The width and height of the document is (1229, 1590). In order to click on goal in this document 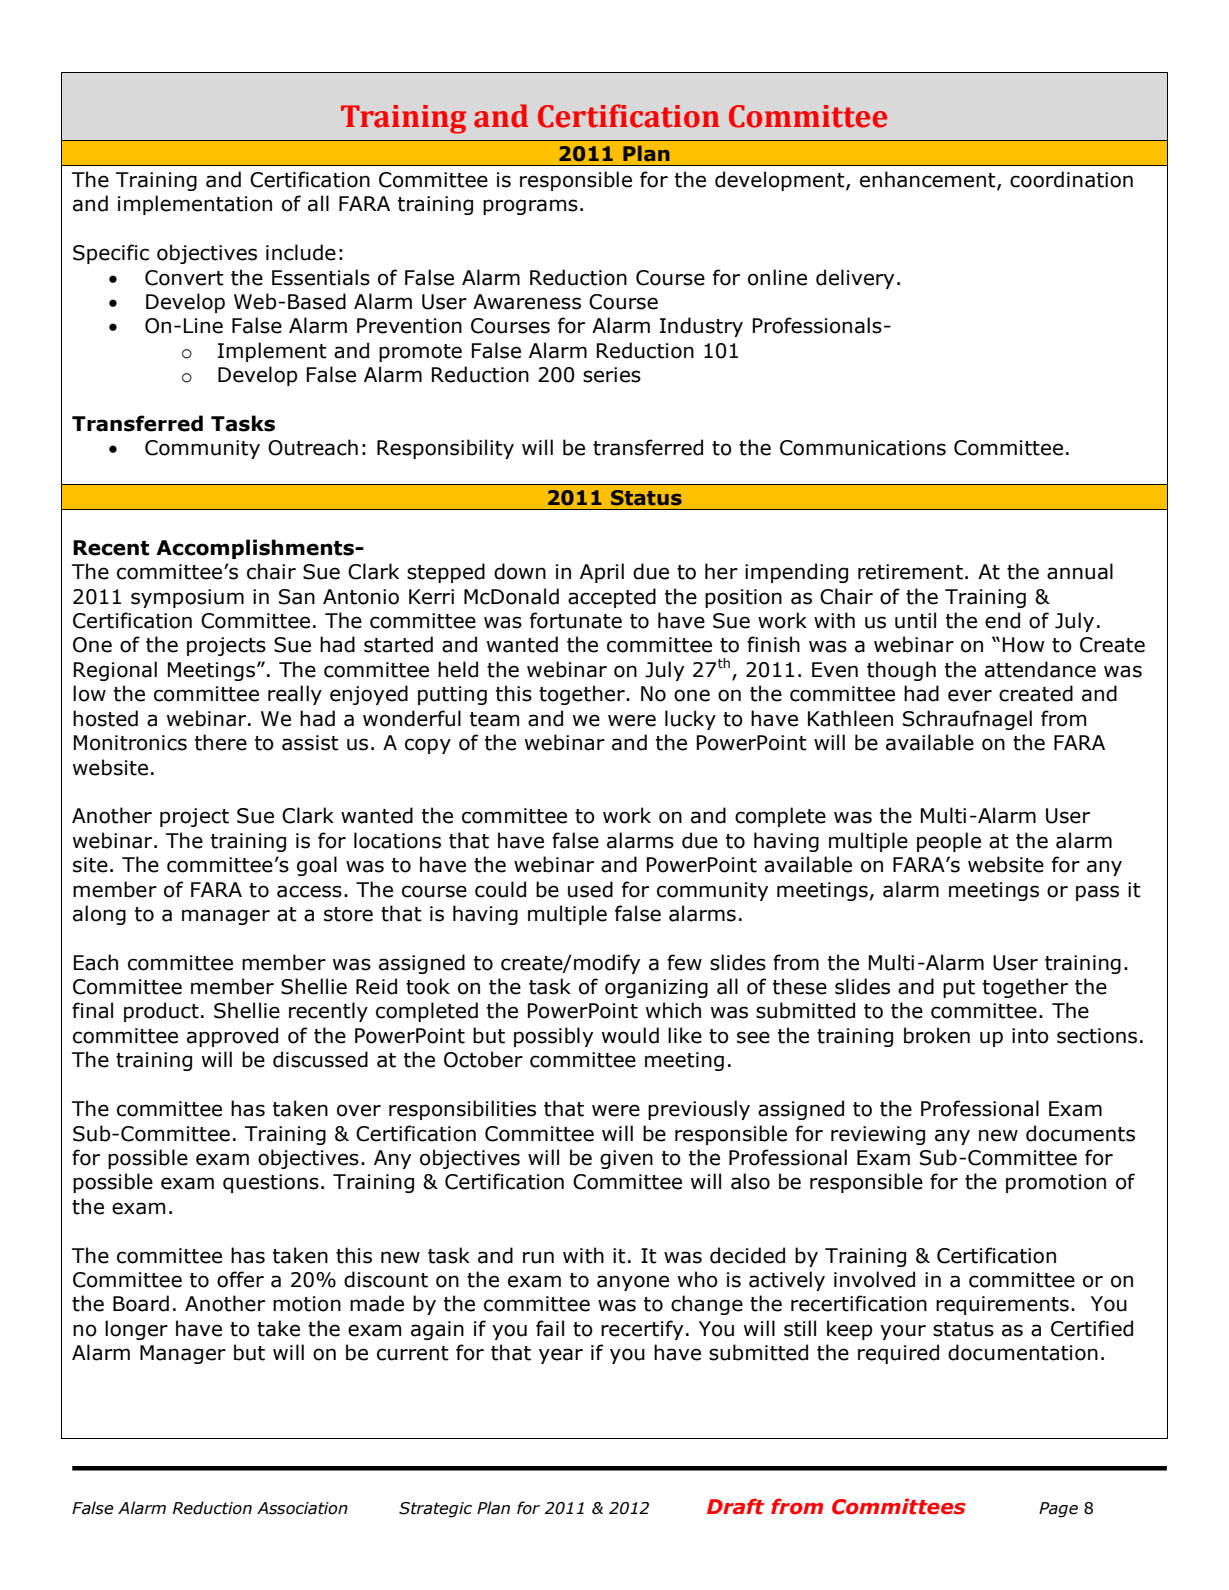, I will do `click(317, 866)`.
